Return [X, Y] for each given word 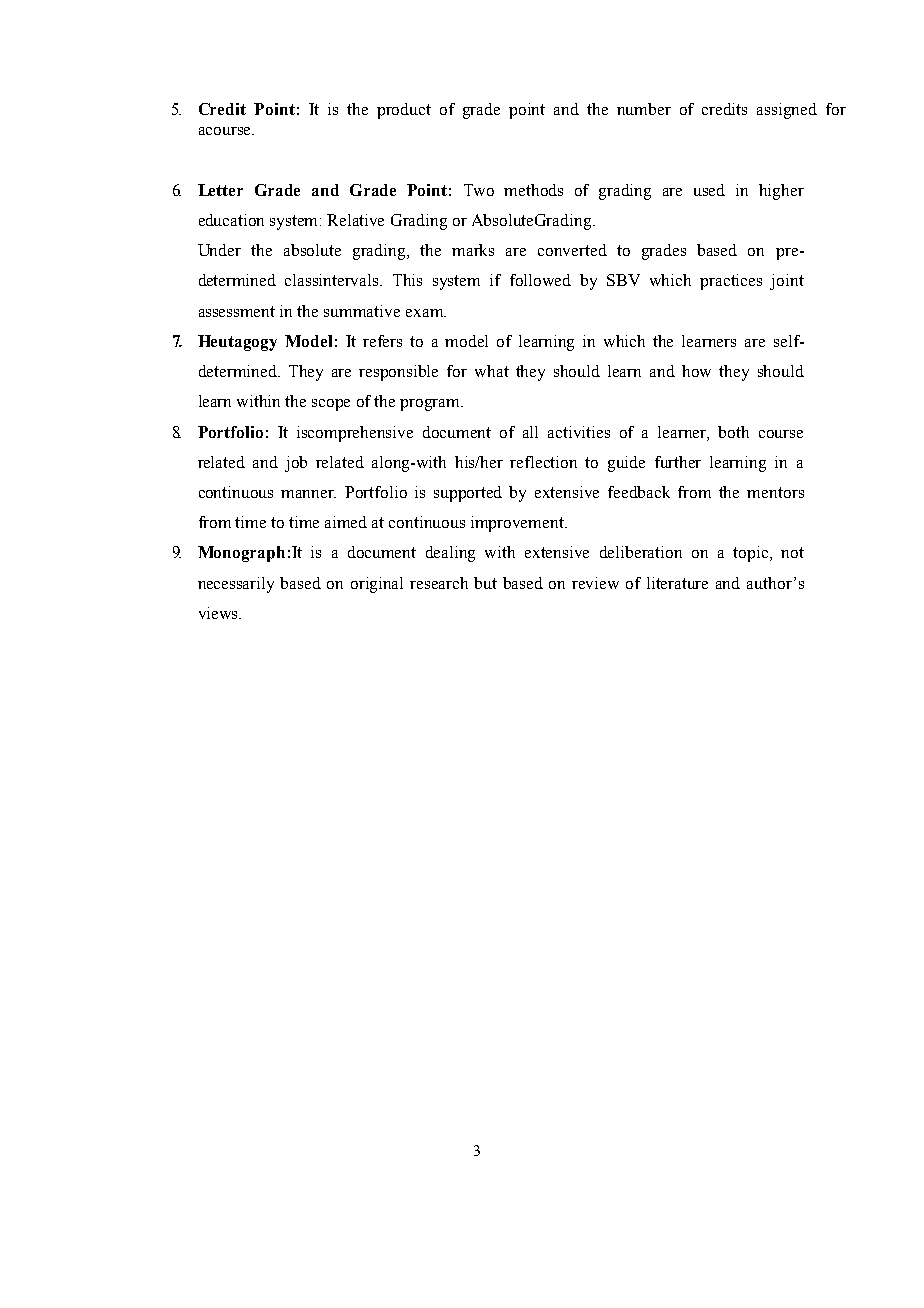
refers [382, 341]
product [404, 111]
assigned [787, 111]
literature [677, 583]
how [696, 371]
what [492, 371]
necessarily [236, 585]
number [644, 109]
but [485, 583]
